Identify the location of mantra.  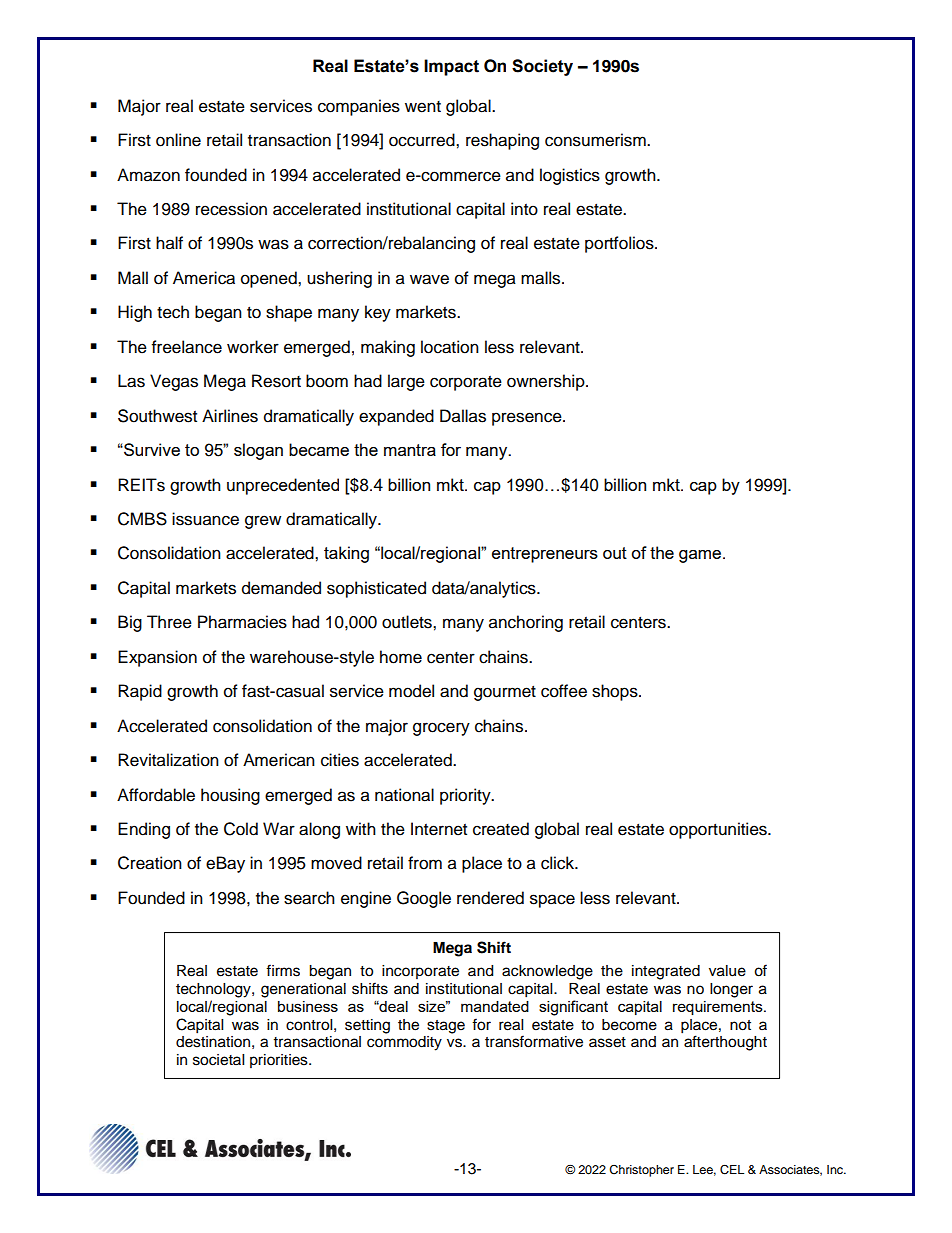
(410, 450).
